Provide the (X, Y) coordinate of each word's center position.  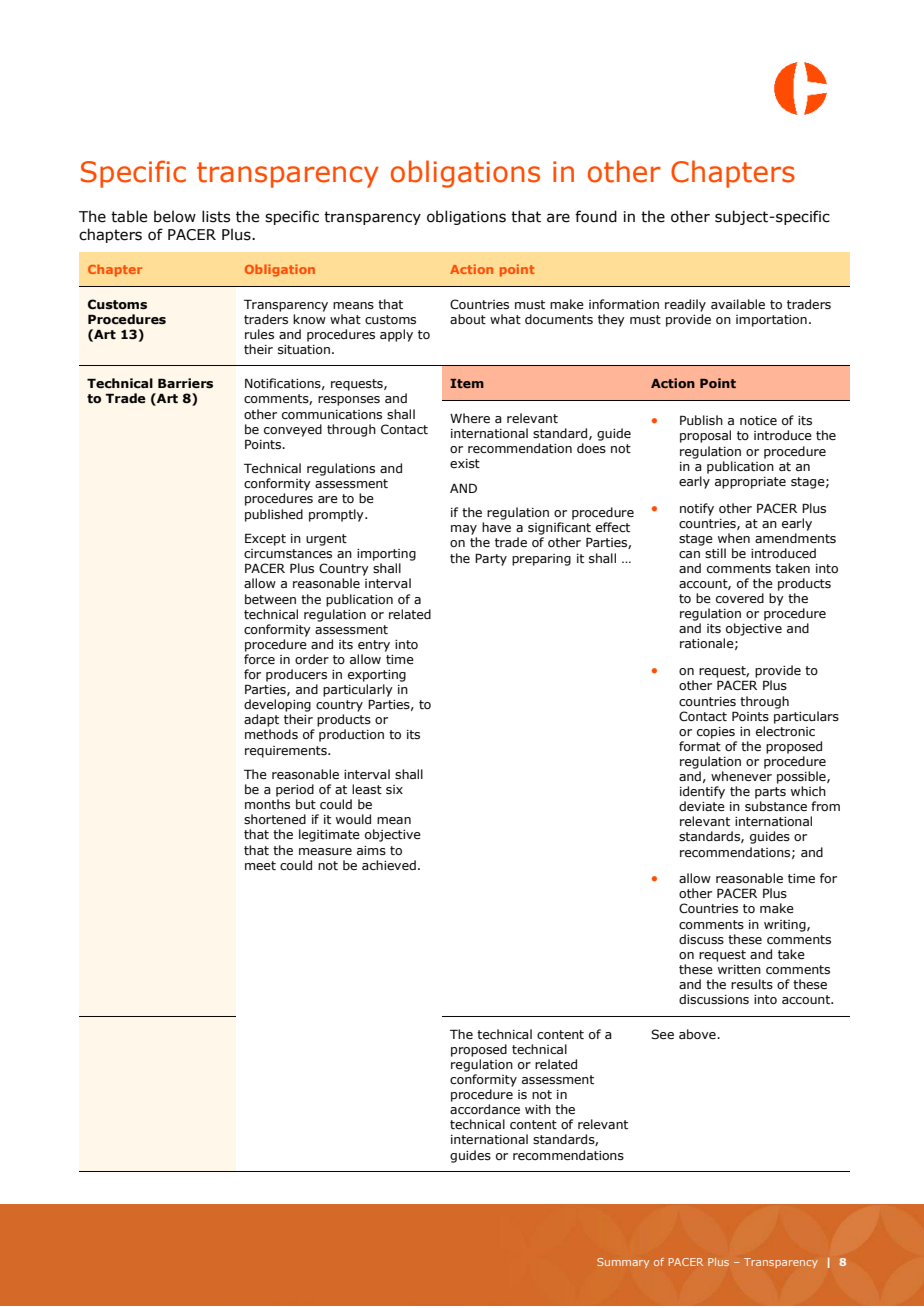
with (538, 1109)
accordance (485, 1109)
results (752, 984)
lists (216, 216)
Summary (623, 1263)
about (468, 319)
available (738, 304)
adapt (261, 720)
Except (265, 539)
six (394, 789)
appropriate (750, 483)
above (698, 1034)
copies (716, 733)
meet (260, 865)
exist (465, 463)
